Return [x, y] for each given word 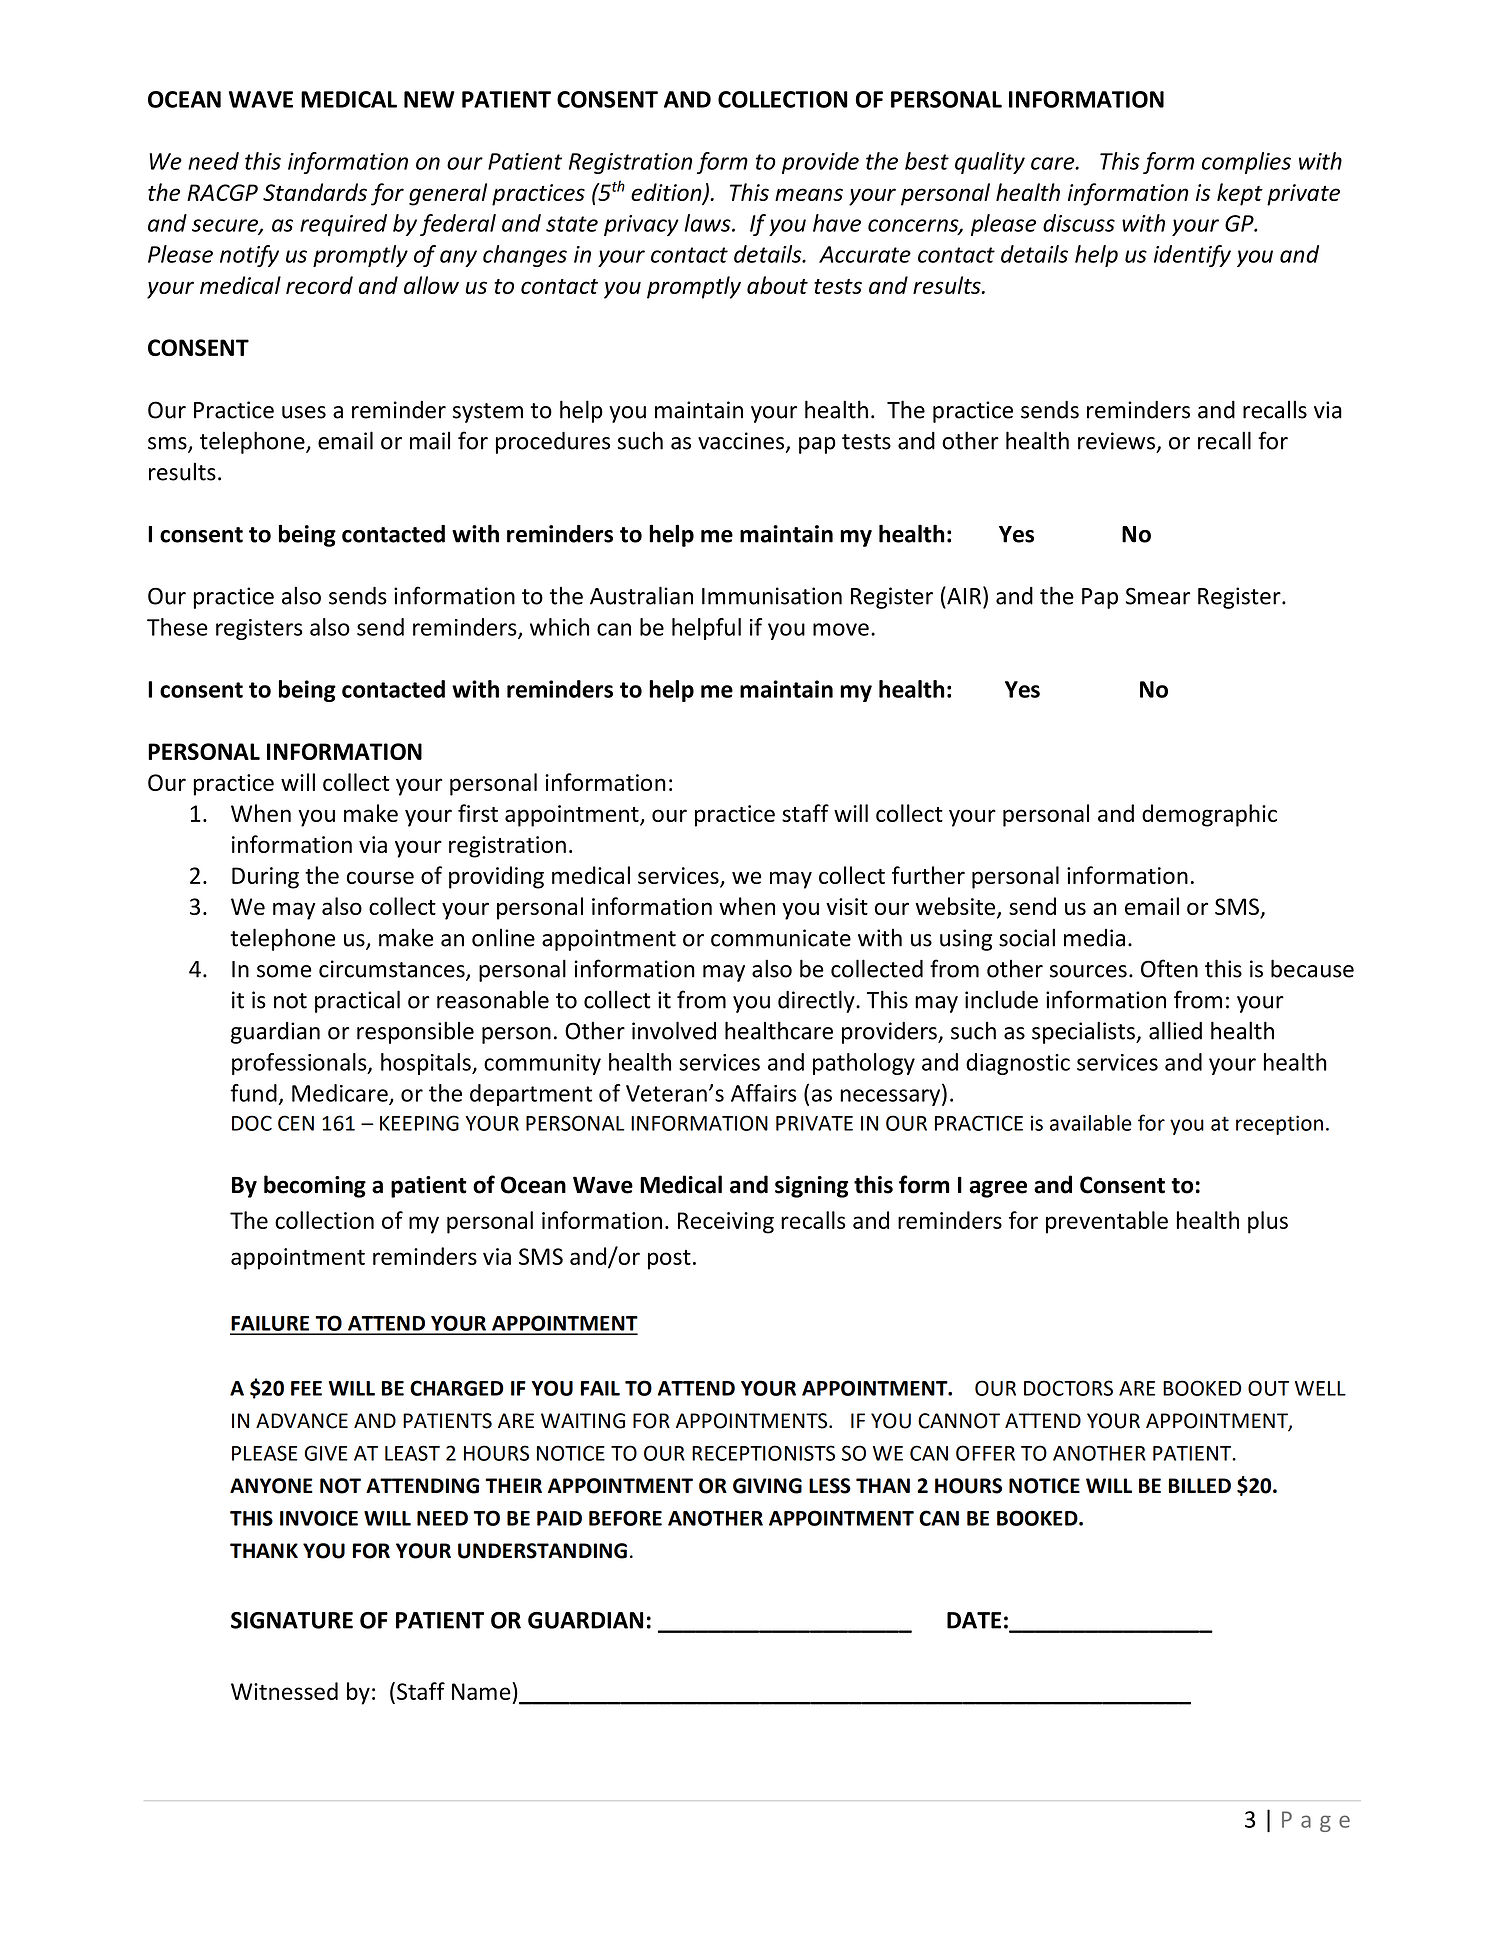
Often [1169, 968]
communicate [781, 938]
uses [304, 412]
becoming [315, 1186]
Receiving [726, 1223]
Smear [1158, 596]
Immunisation [772, 596]
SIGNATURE [292, 1620]
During [265, 878]
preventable [1107, 1222]
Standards [315, 192]
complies [1246, 163]
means [809, 194]
